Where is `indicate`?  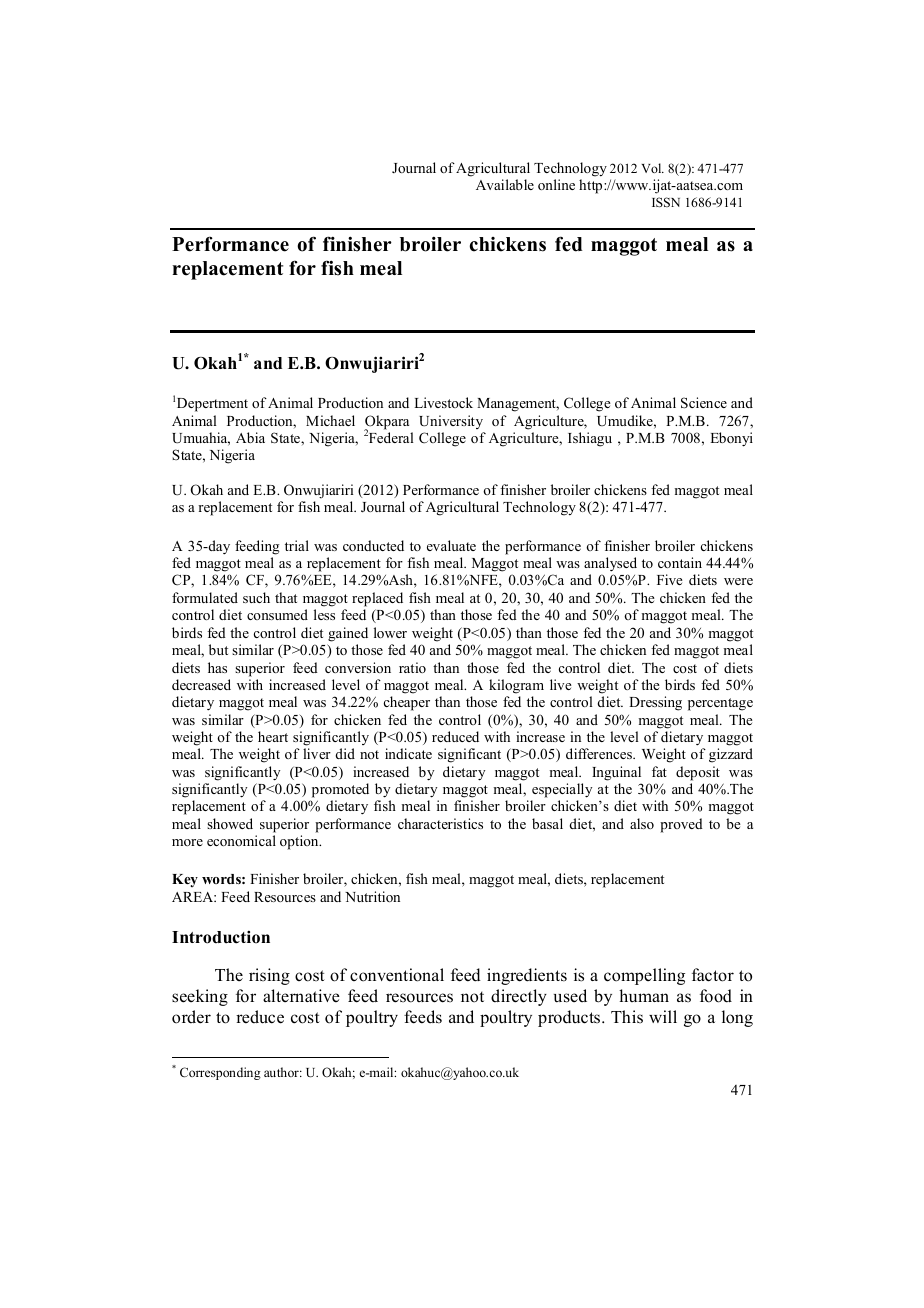
indicate is located at coordinates (408, 753).
